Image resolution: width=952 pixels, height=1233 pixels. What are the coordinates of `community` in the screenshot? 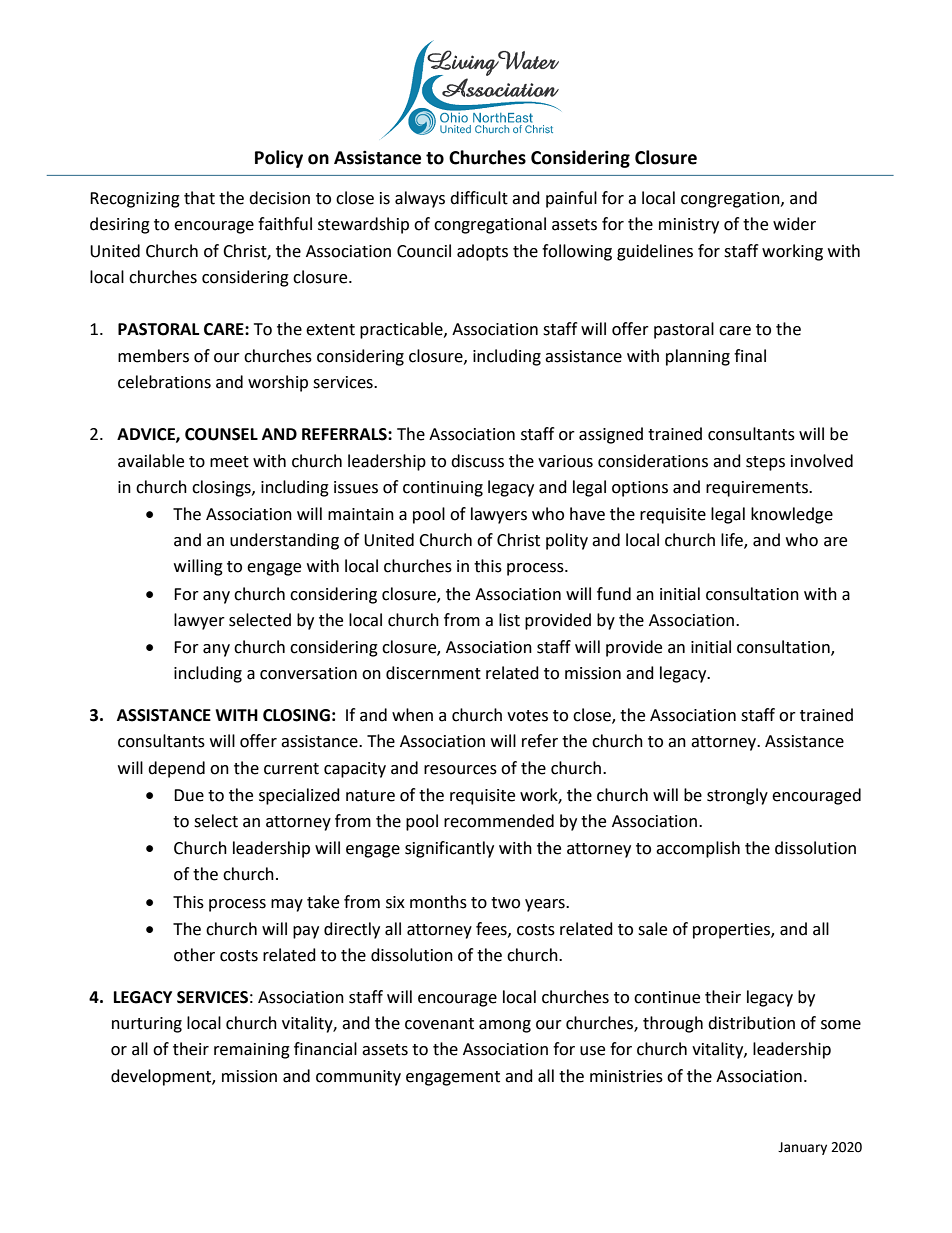 It's located at (358, 1078).
